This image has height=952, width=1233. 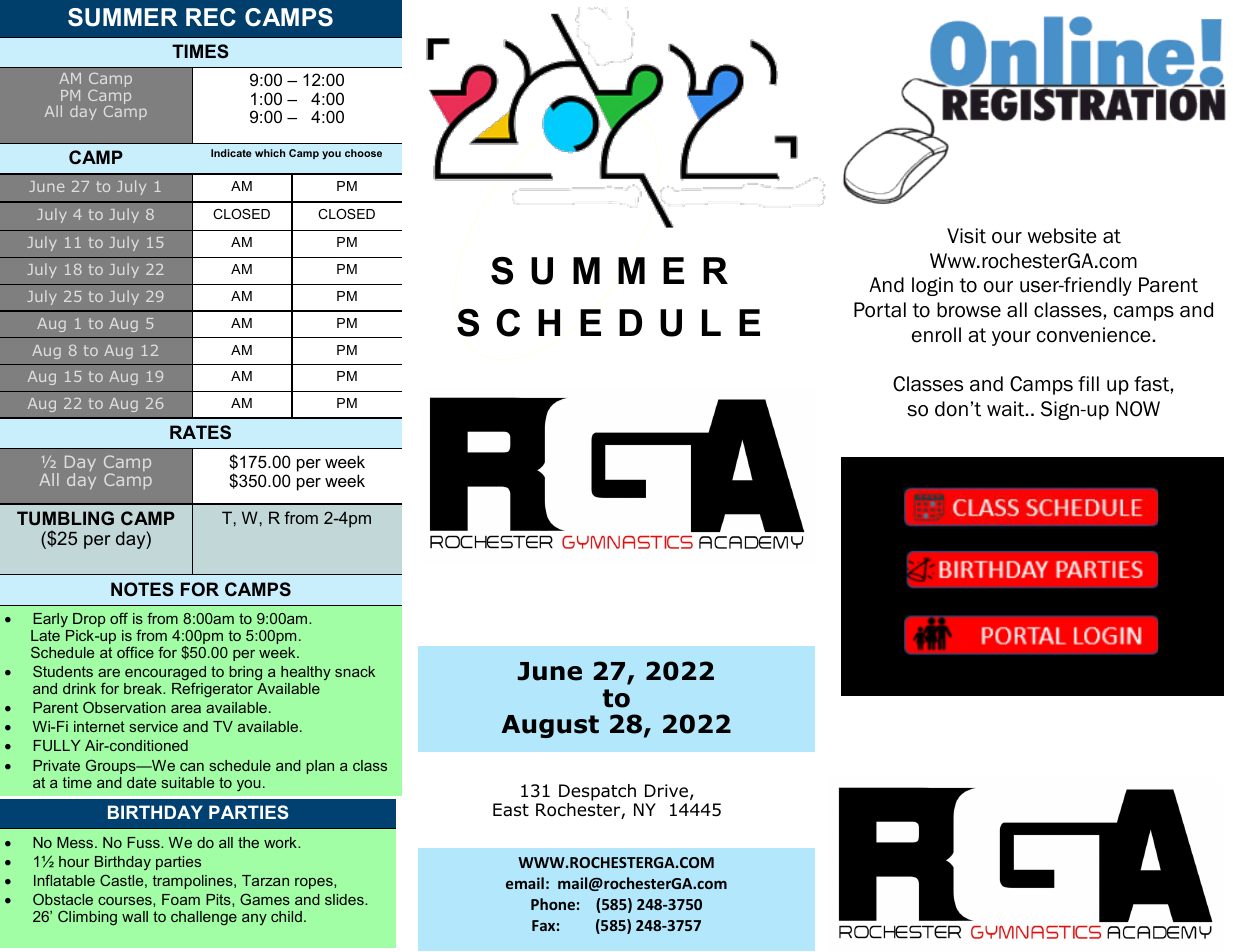 I want to click on Despatch, so click(x=598, y=794).
